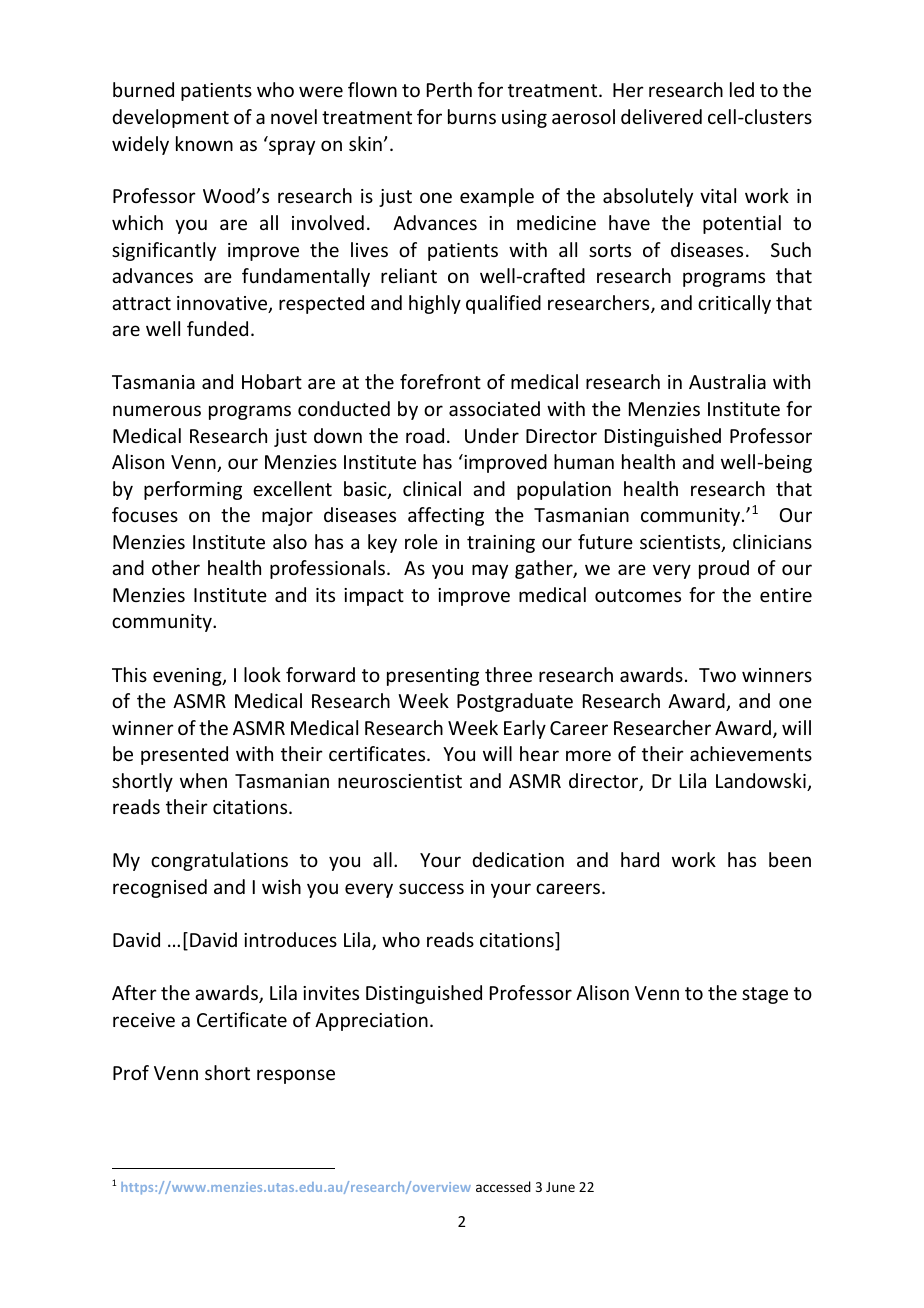 The image size is (924, 1308). Describe the element at coordinates (432, 488) in the screenshot. I see `clinical` at that location.
